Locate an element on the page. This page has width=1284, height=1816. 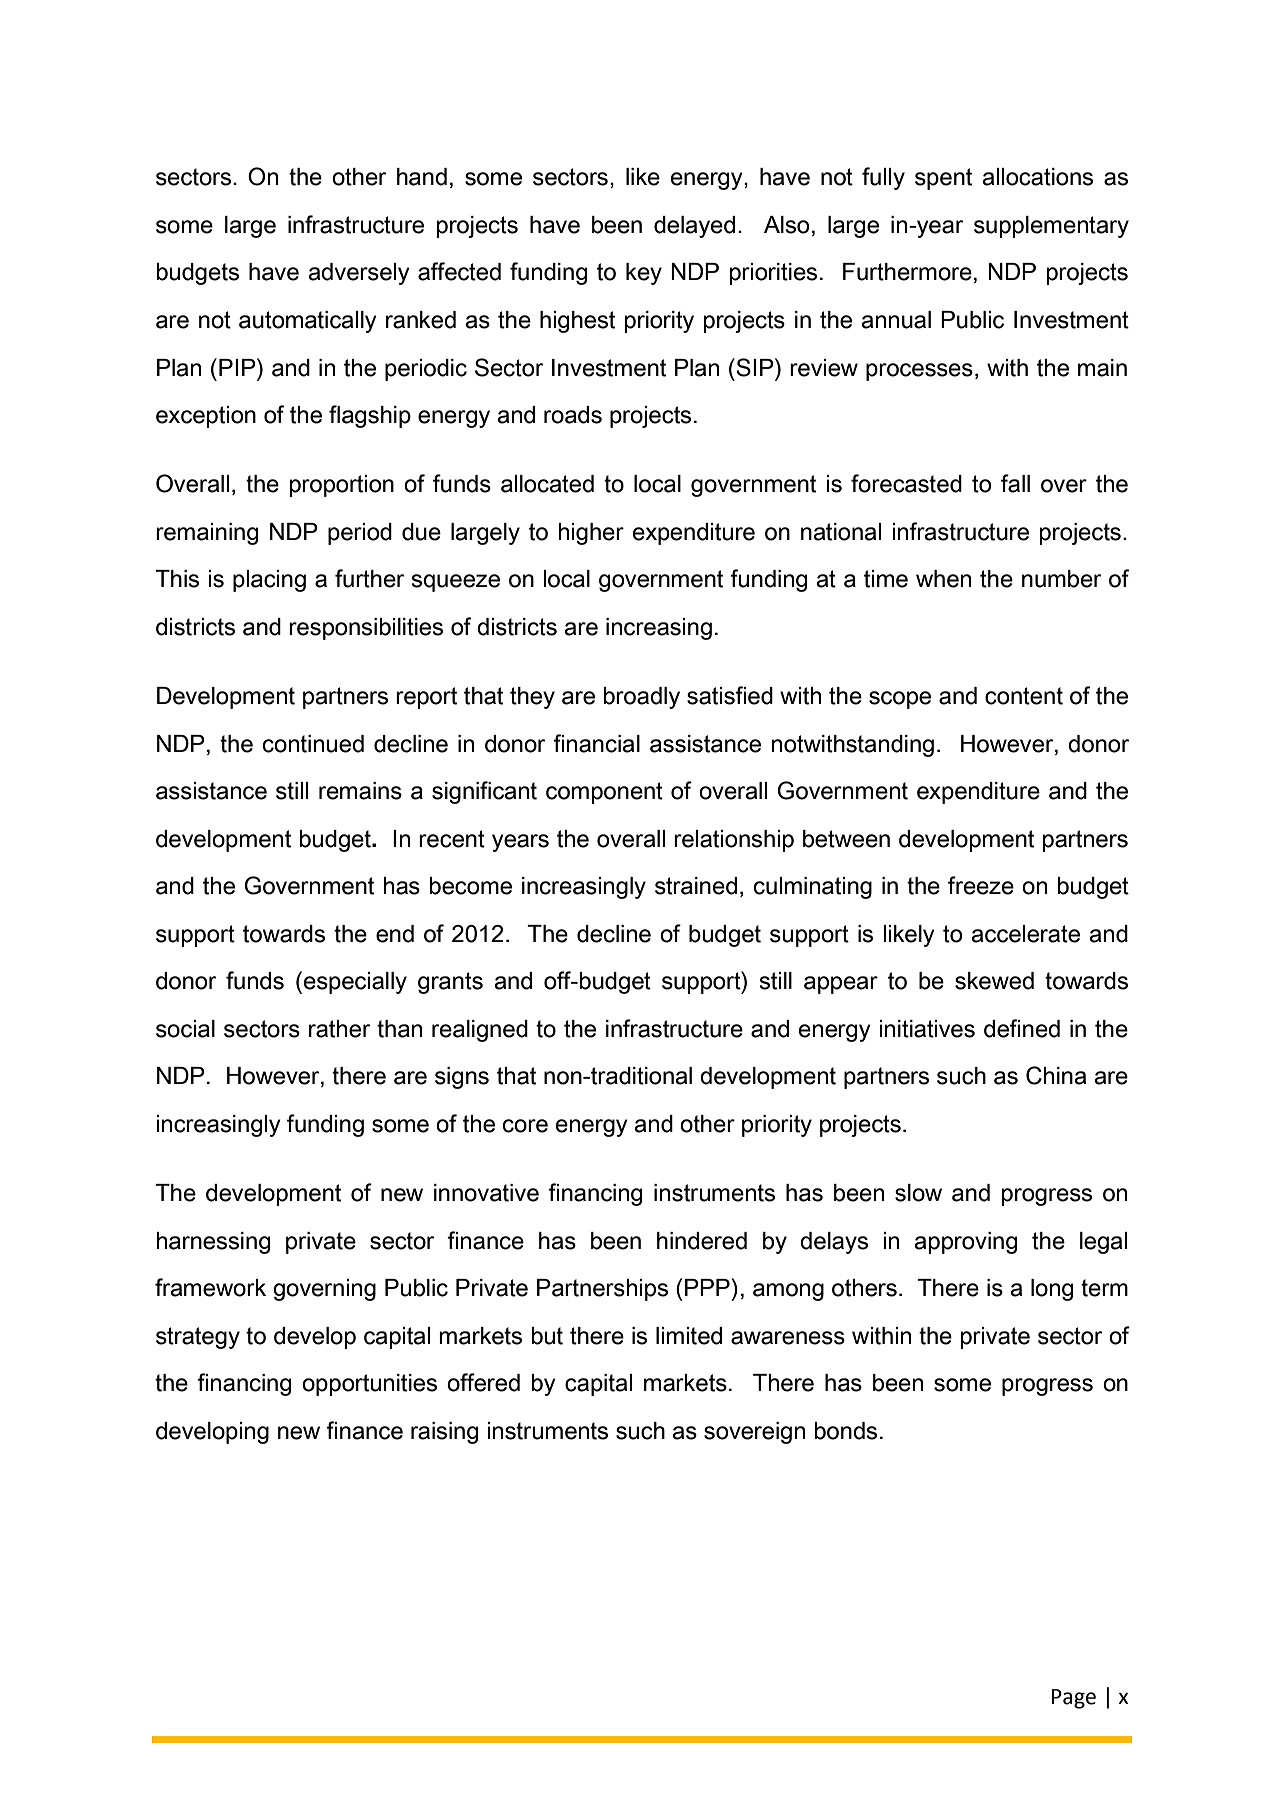
bonds is located at coordinates (845, 1431).
